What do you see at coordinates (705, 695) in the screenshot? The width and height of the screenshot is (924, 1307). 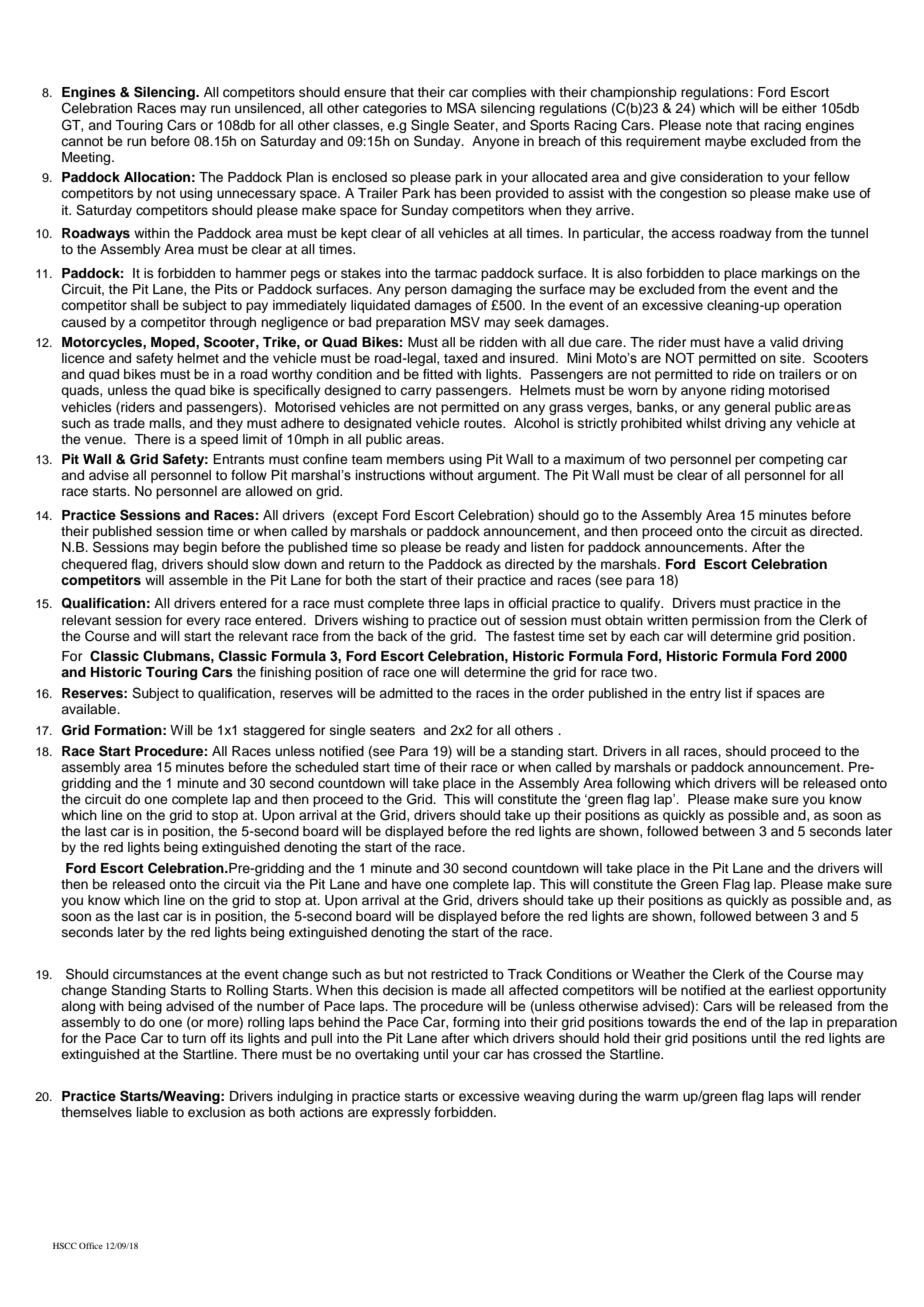 I see `entry` at bounding box center [705, 695].
